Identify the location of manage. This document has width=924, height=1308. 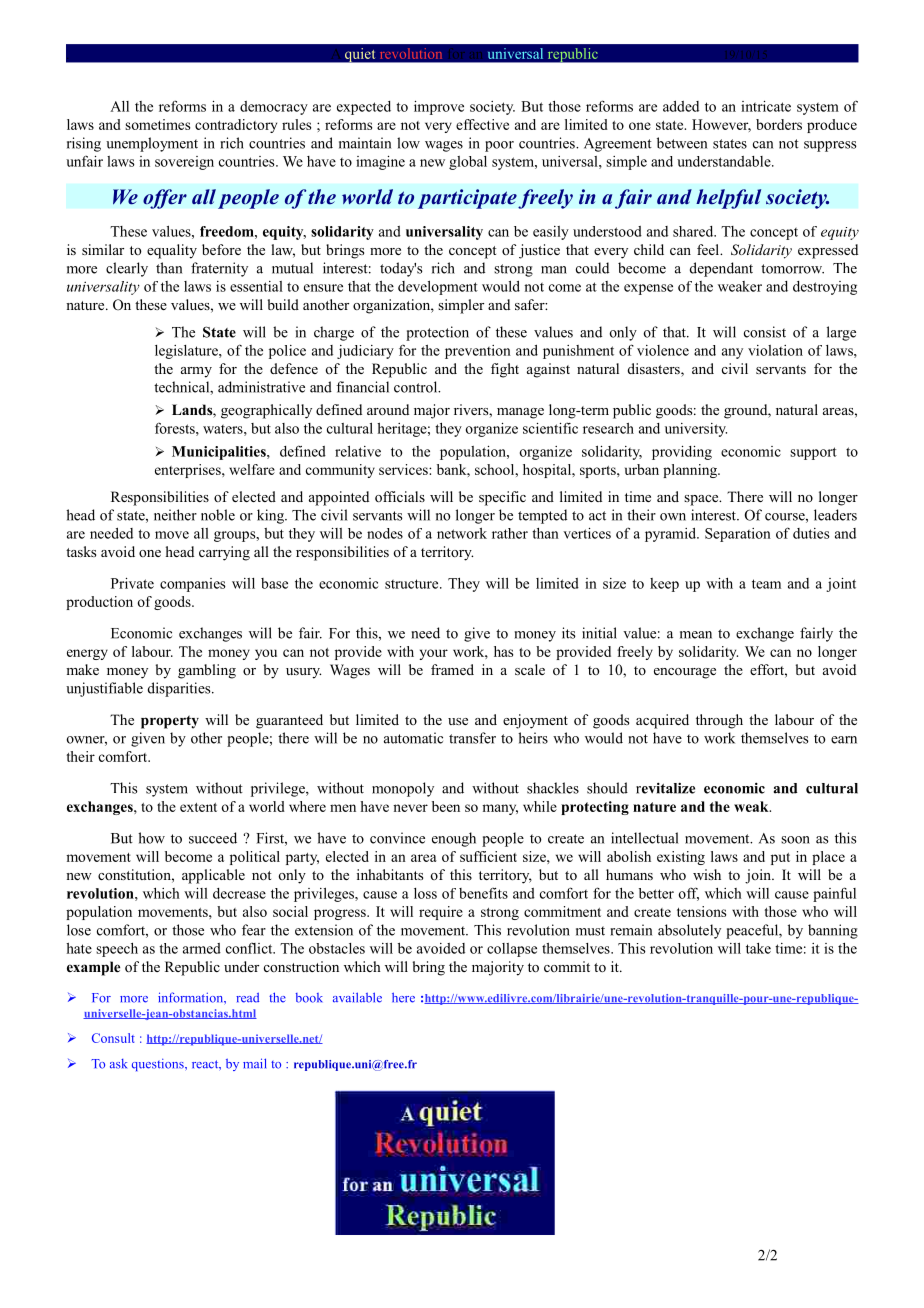
(520, 413).
